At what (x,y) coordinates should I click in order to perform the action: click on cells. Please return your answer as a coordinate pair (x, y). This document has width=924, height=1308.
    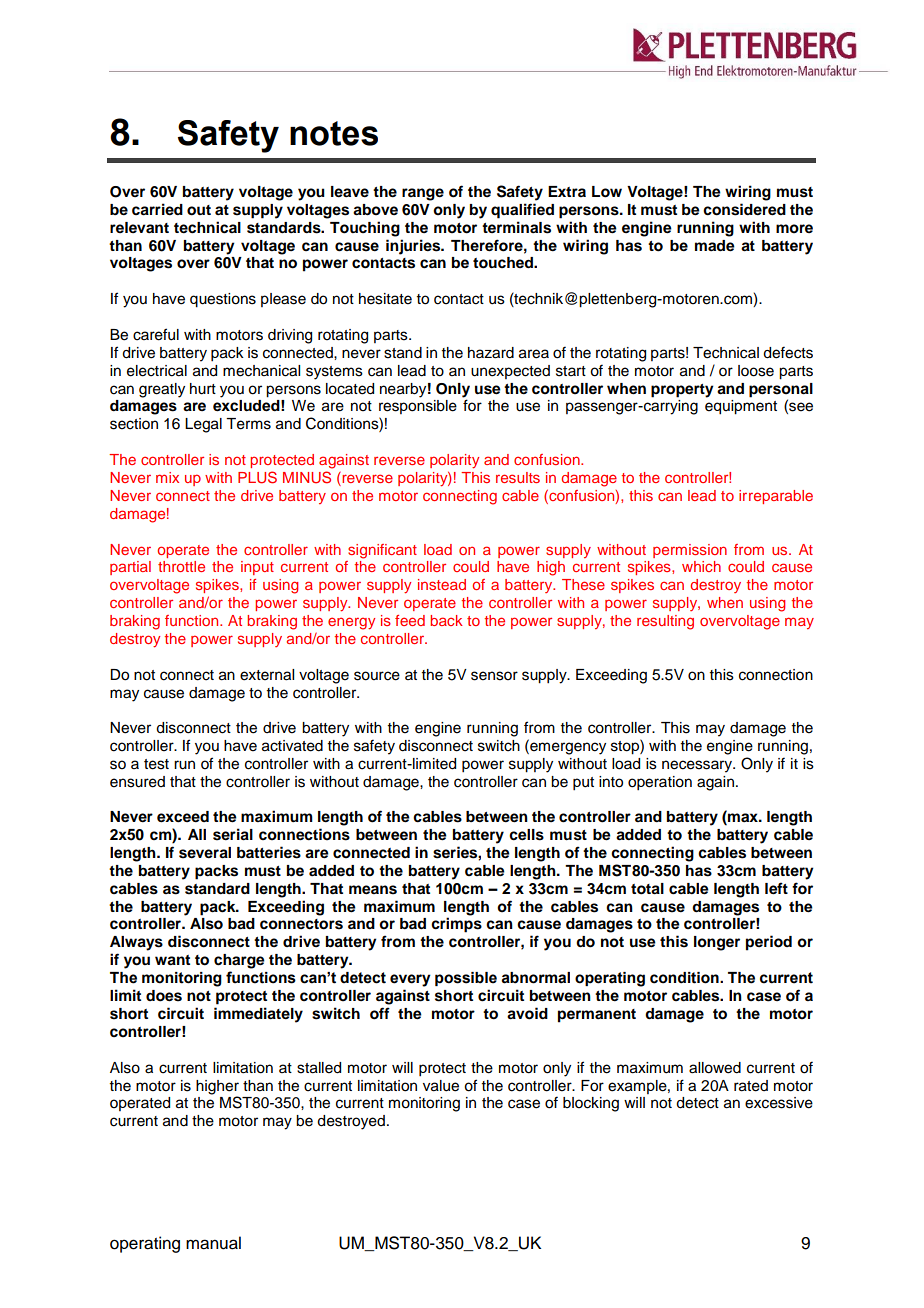
    Looking at the image, I should click on (526, 835).
